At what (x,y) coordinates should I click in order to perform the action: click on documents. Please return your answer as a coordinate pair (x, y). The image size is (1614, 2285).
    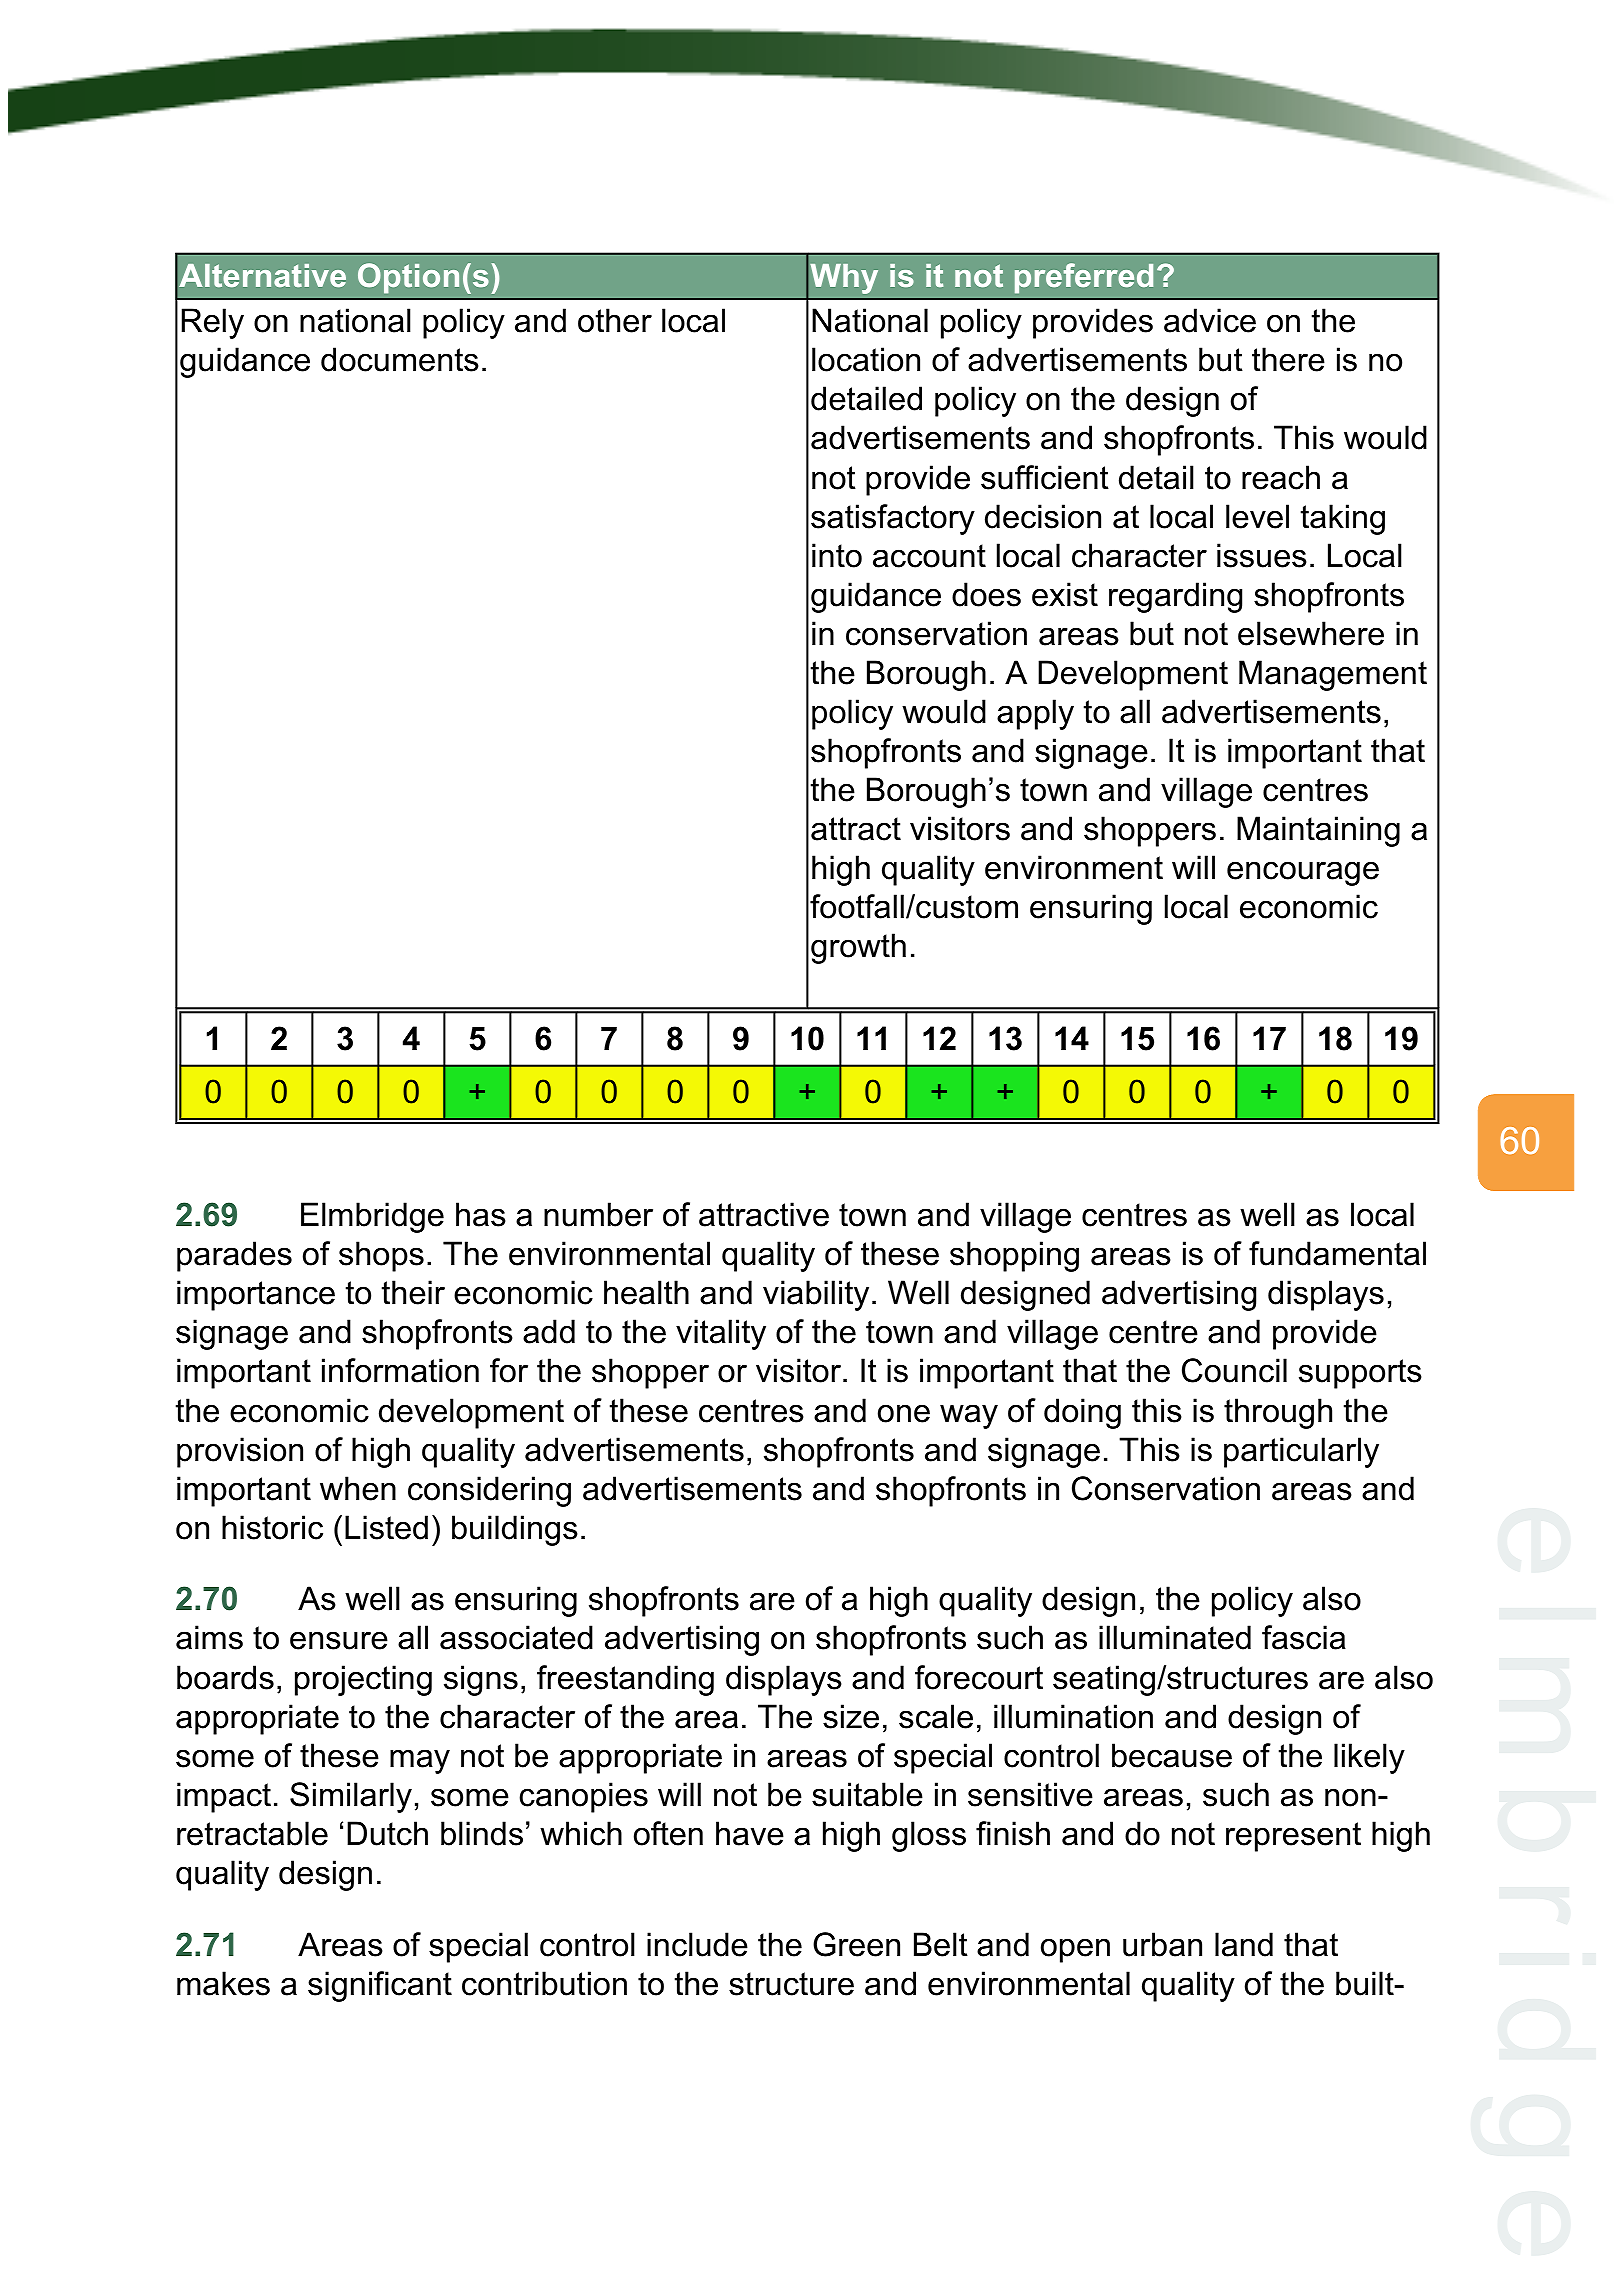
    Looking at the image, I should click on (400, 359).
